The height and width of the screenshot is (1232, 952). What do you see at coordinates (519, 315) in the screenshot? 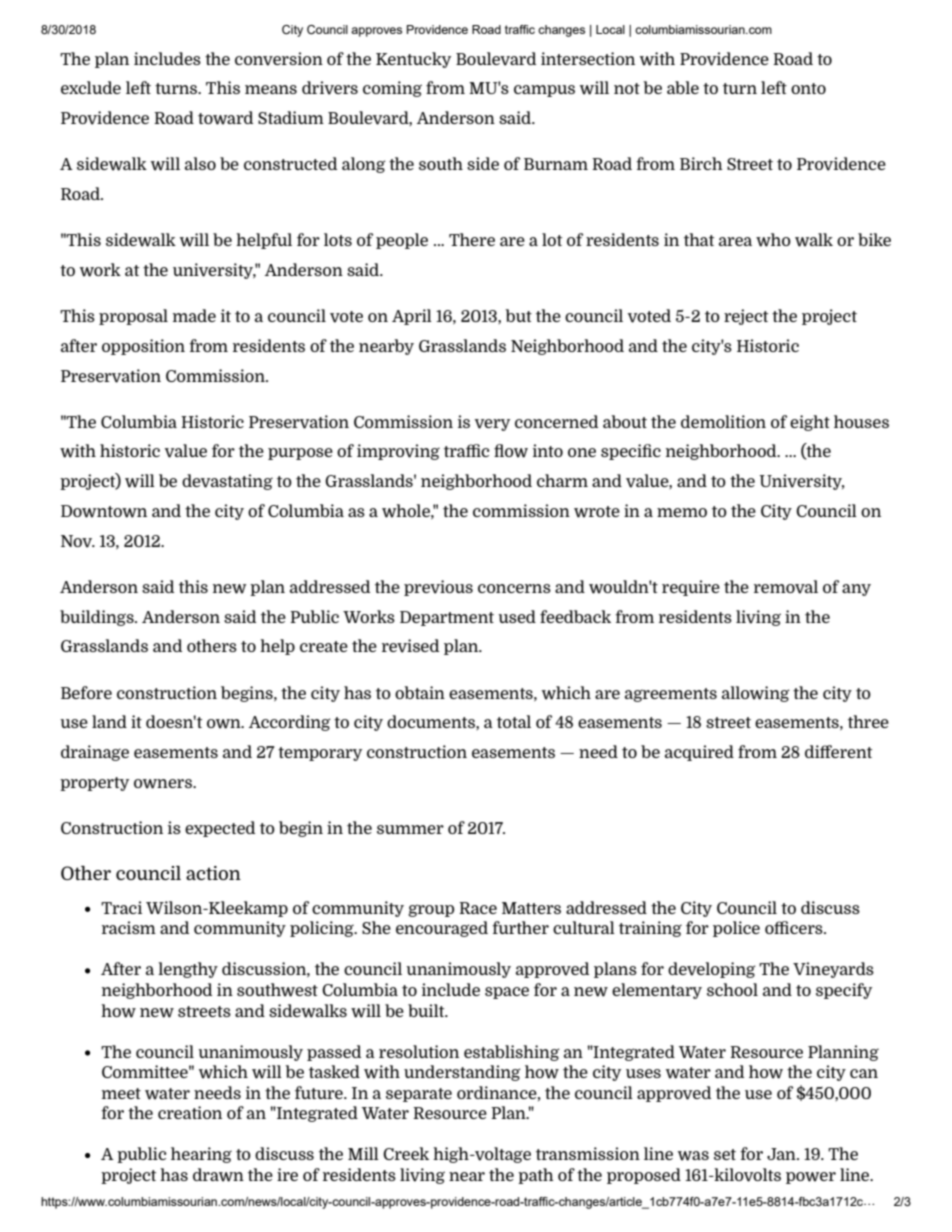
I see `but` at bounding box center [519, 315].
